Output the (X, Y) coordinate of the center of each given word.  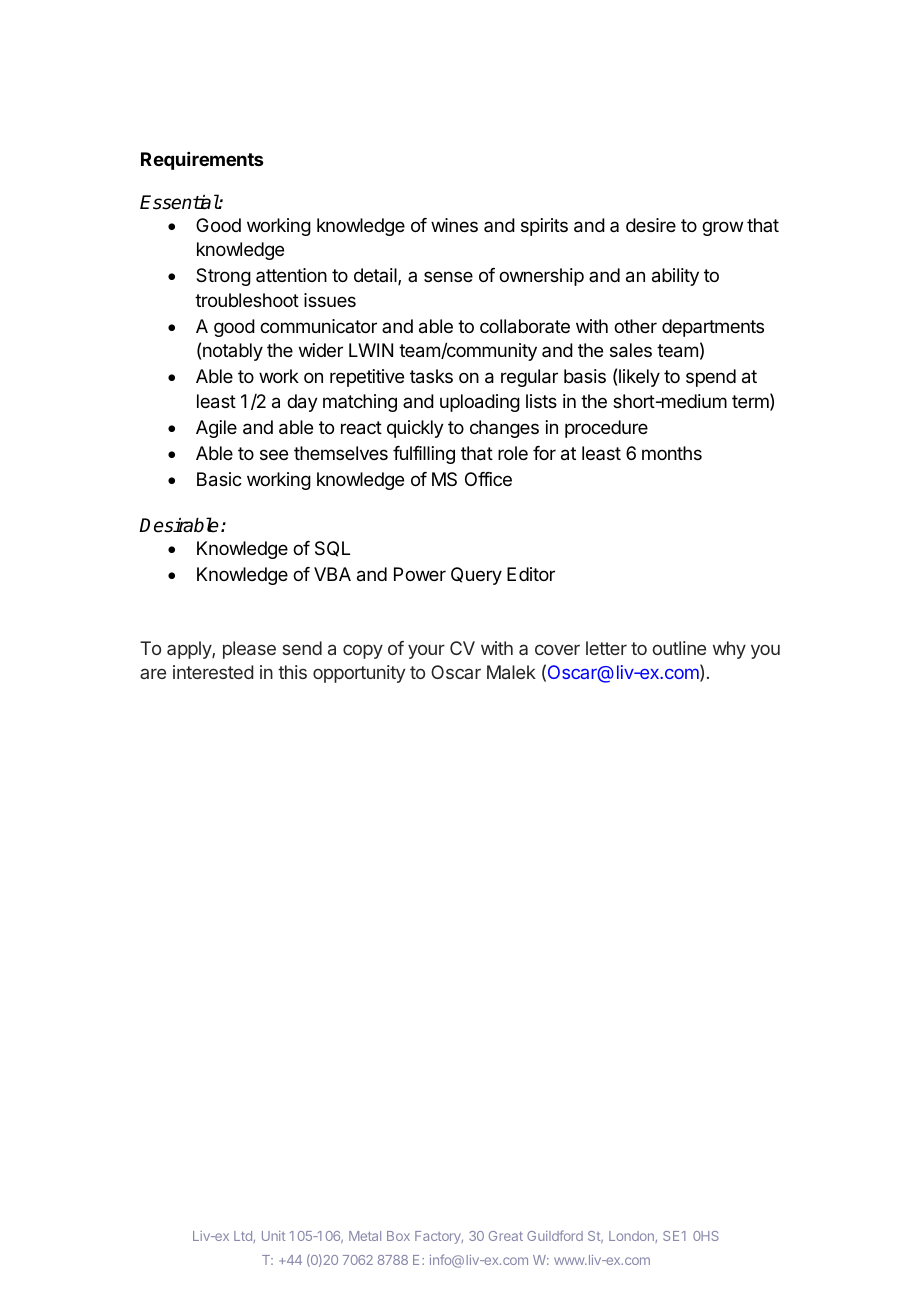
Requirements (202, 161)
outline (679, 648)
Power (420, 574)
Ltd (244, 1237)
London (632, 1237)
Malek (511, 672)
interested (213, 672)
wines (454, 225)
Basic (219, 479)
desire (651, 225)
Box (398, 1236)
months (672, 453)
